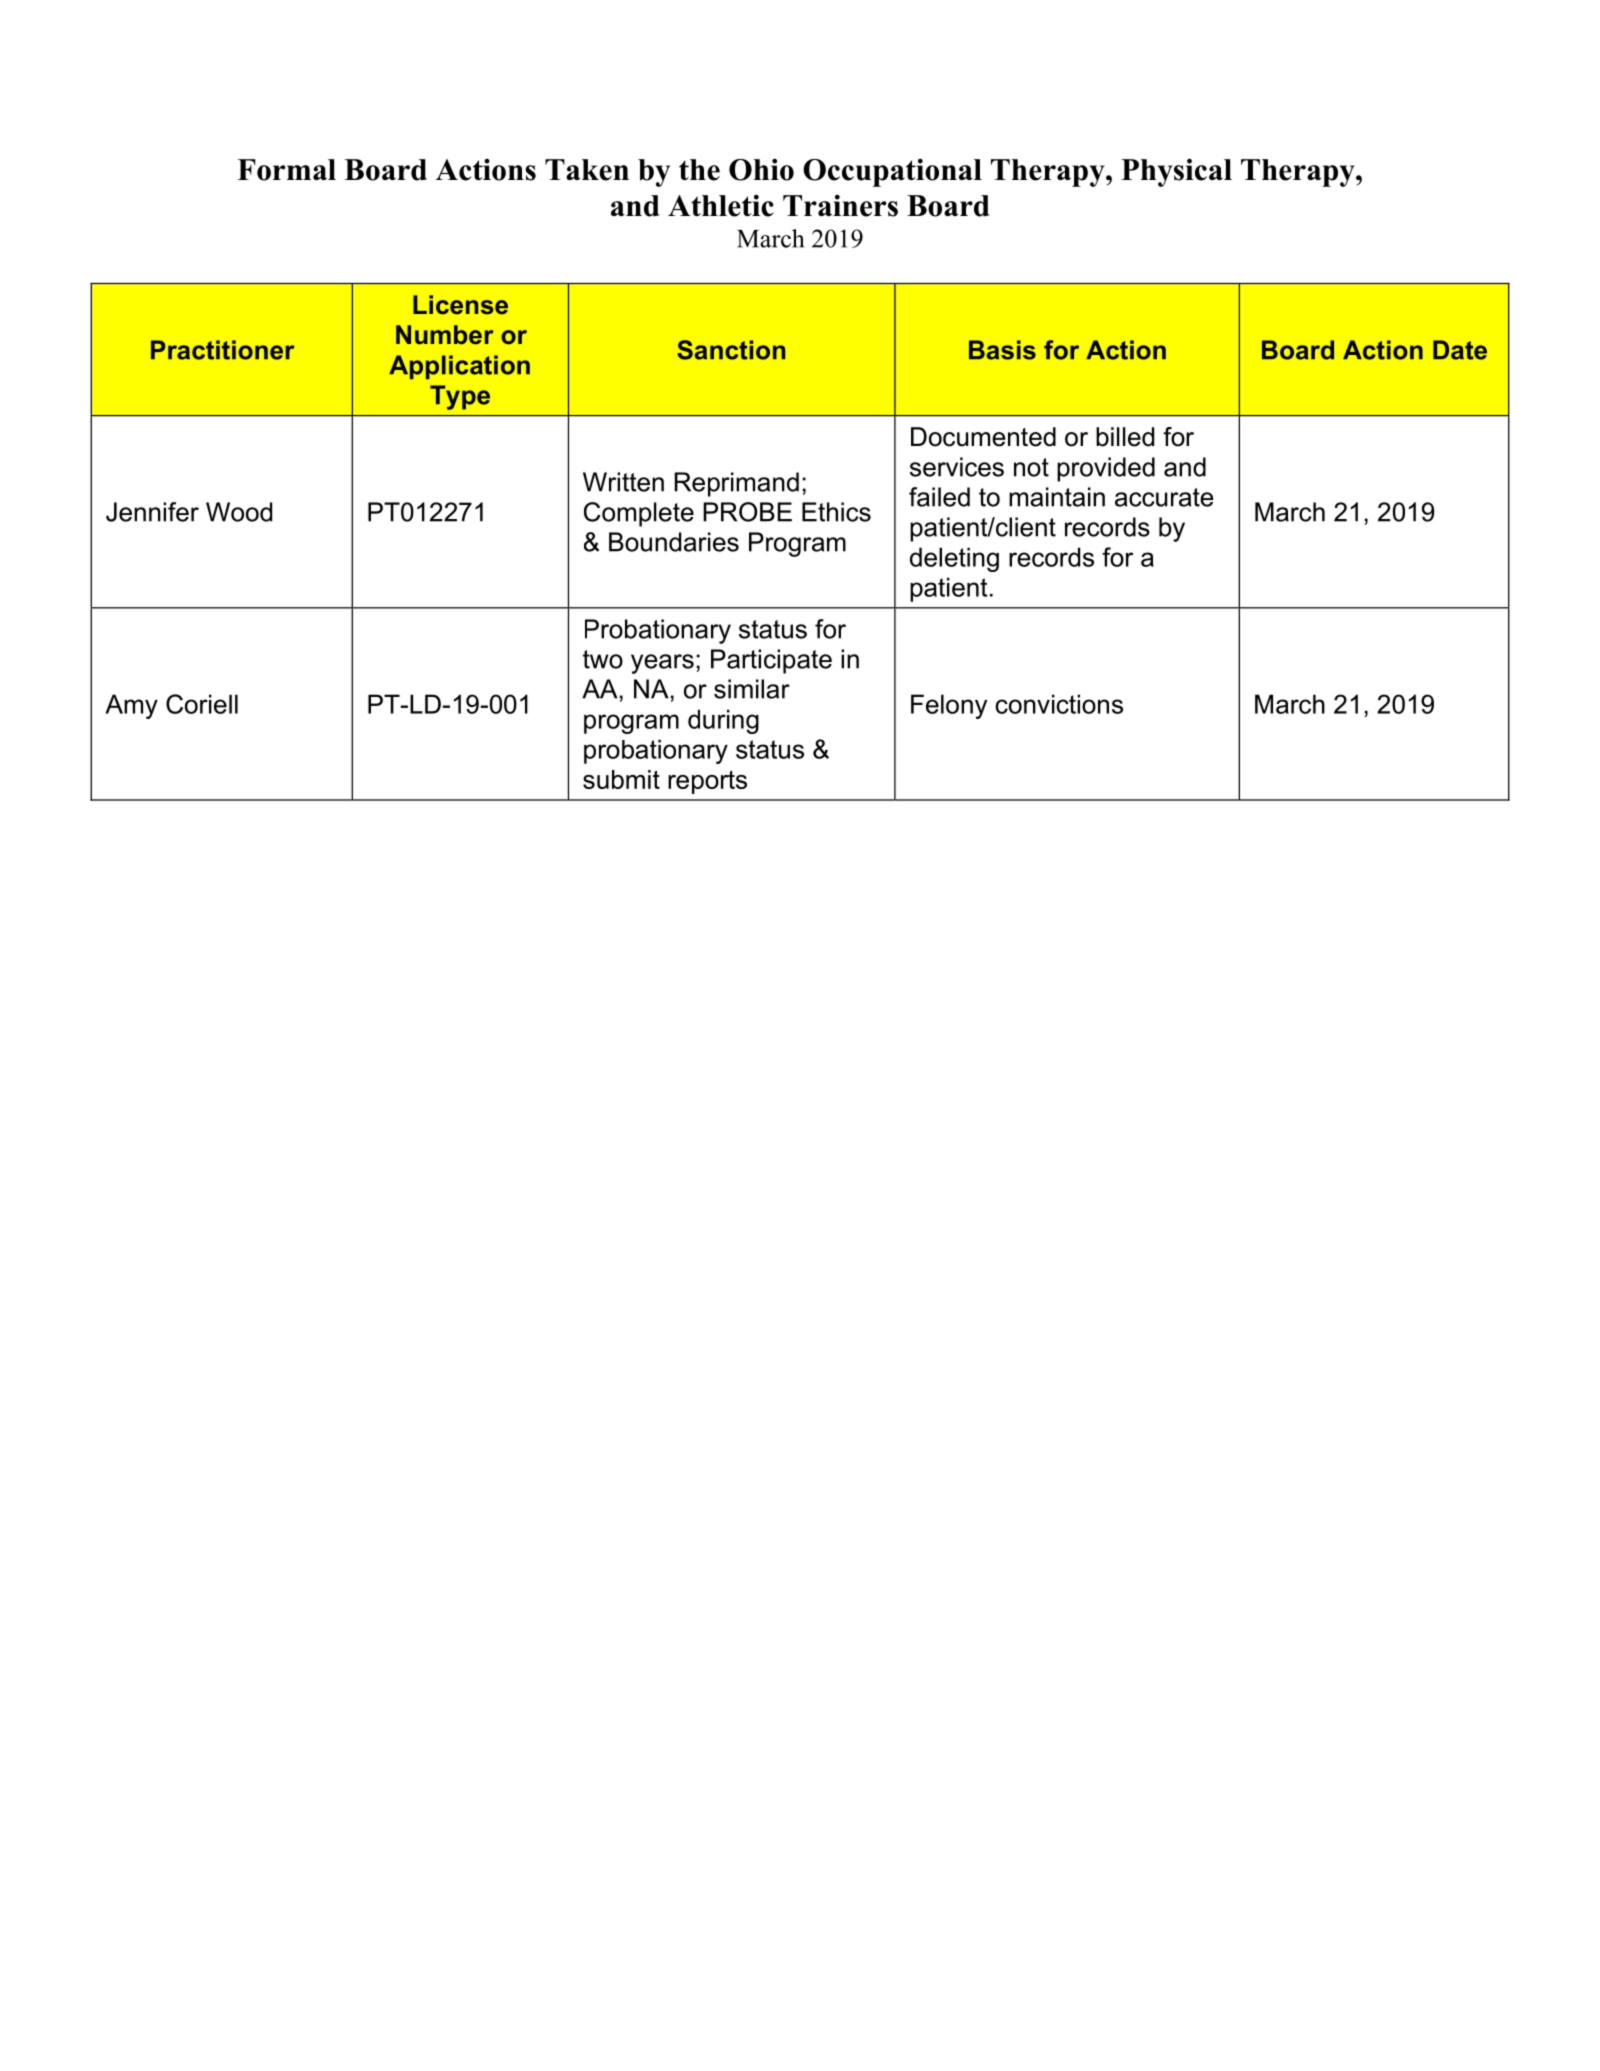 This image has height=2071, width=1600. What do you see at coordinates (1176, 172) in the image?
I see `Physical` at bounding box center [1176, 172].
